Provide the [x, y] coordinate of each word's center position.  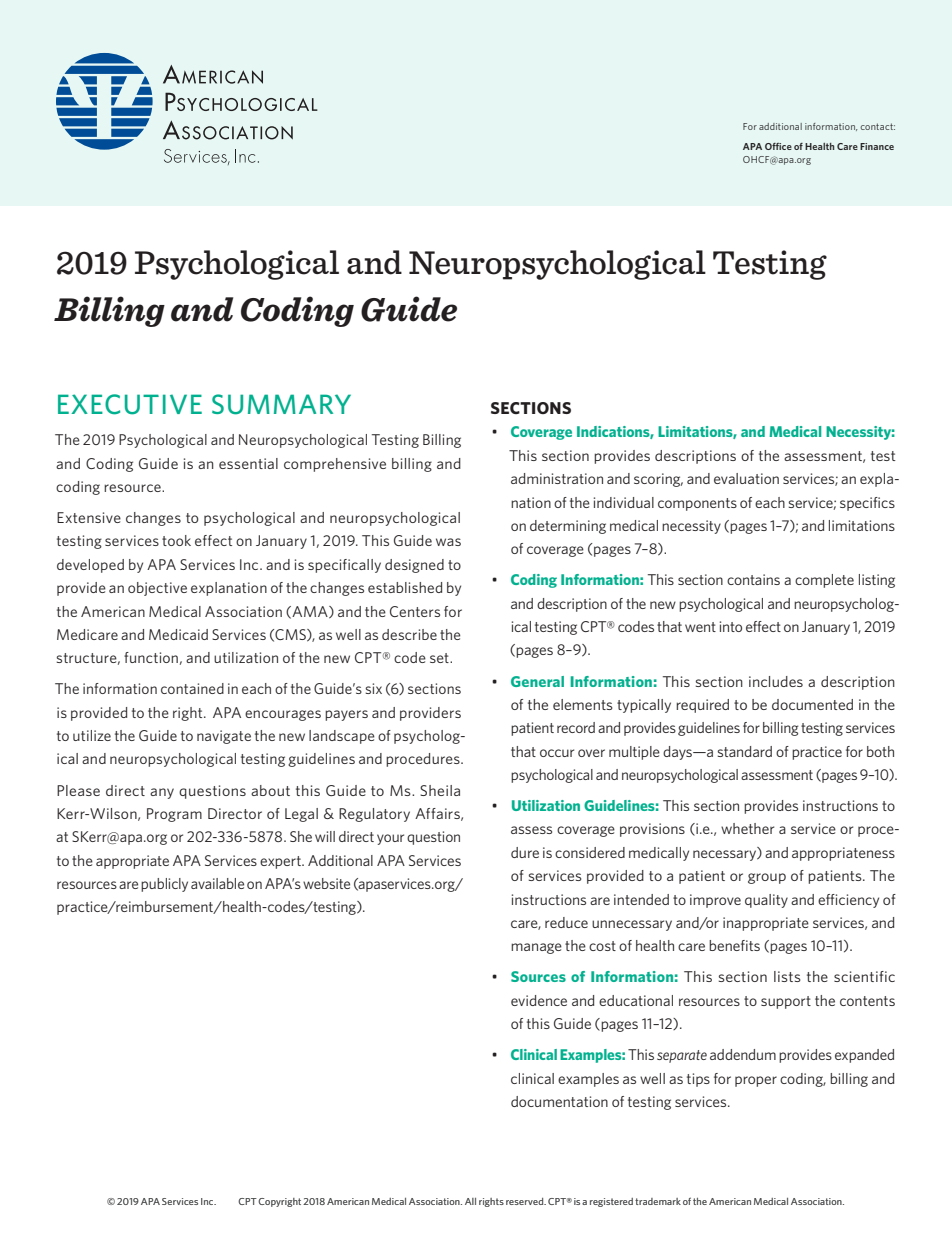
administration [557, 478]
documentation [559, 1101]
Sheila [440, 790]
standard [745, 751]
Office [778, 146]
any [162, 793]
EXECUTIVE [130, 404]
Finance [877, 146]
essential [248, 463]
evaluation [746, 478]
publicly [164, 885]
